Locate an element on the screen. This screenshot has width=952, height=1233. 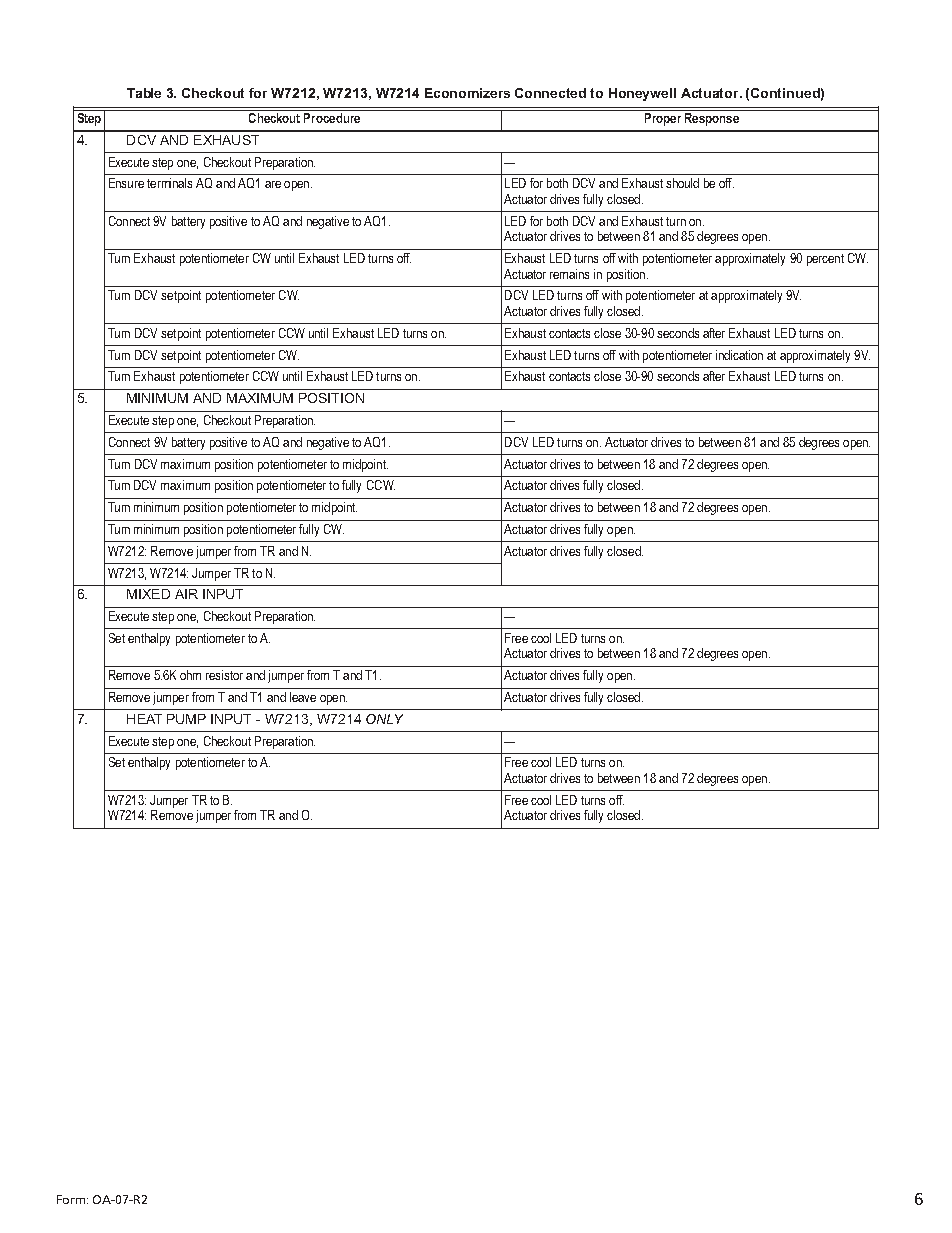
Procedure is located at coordinates (332, 116).
